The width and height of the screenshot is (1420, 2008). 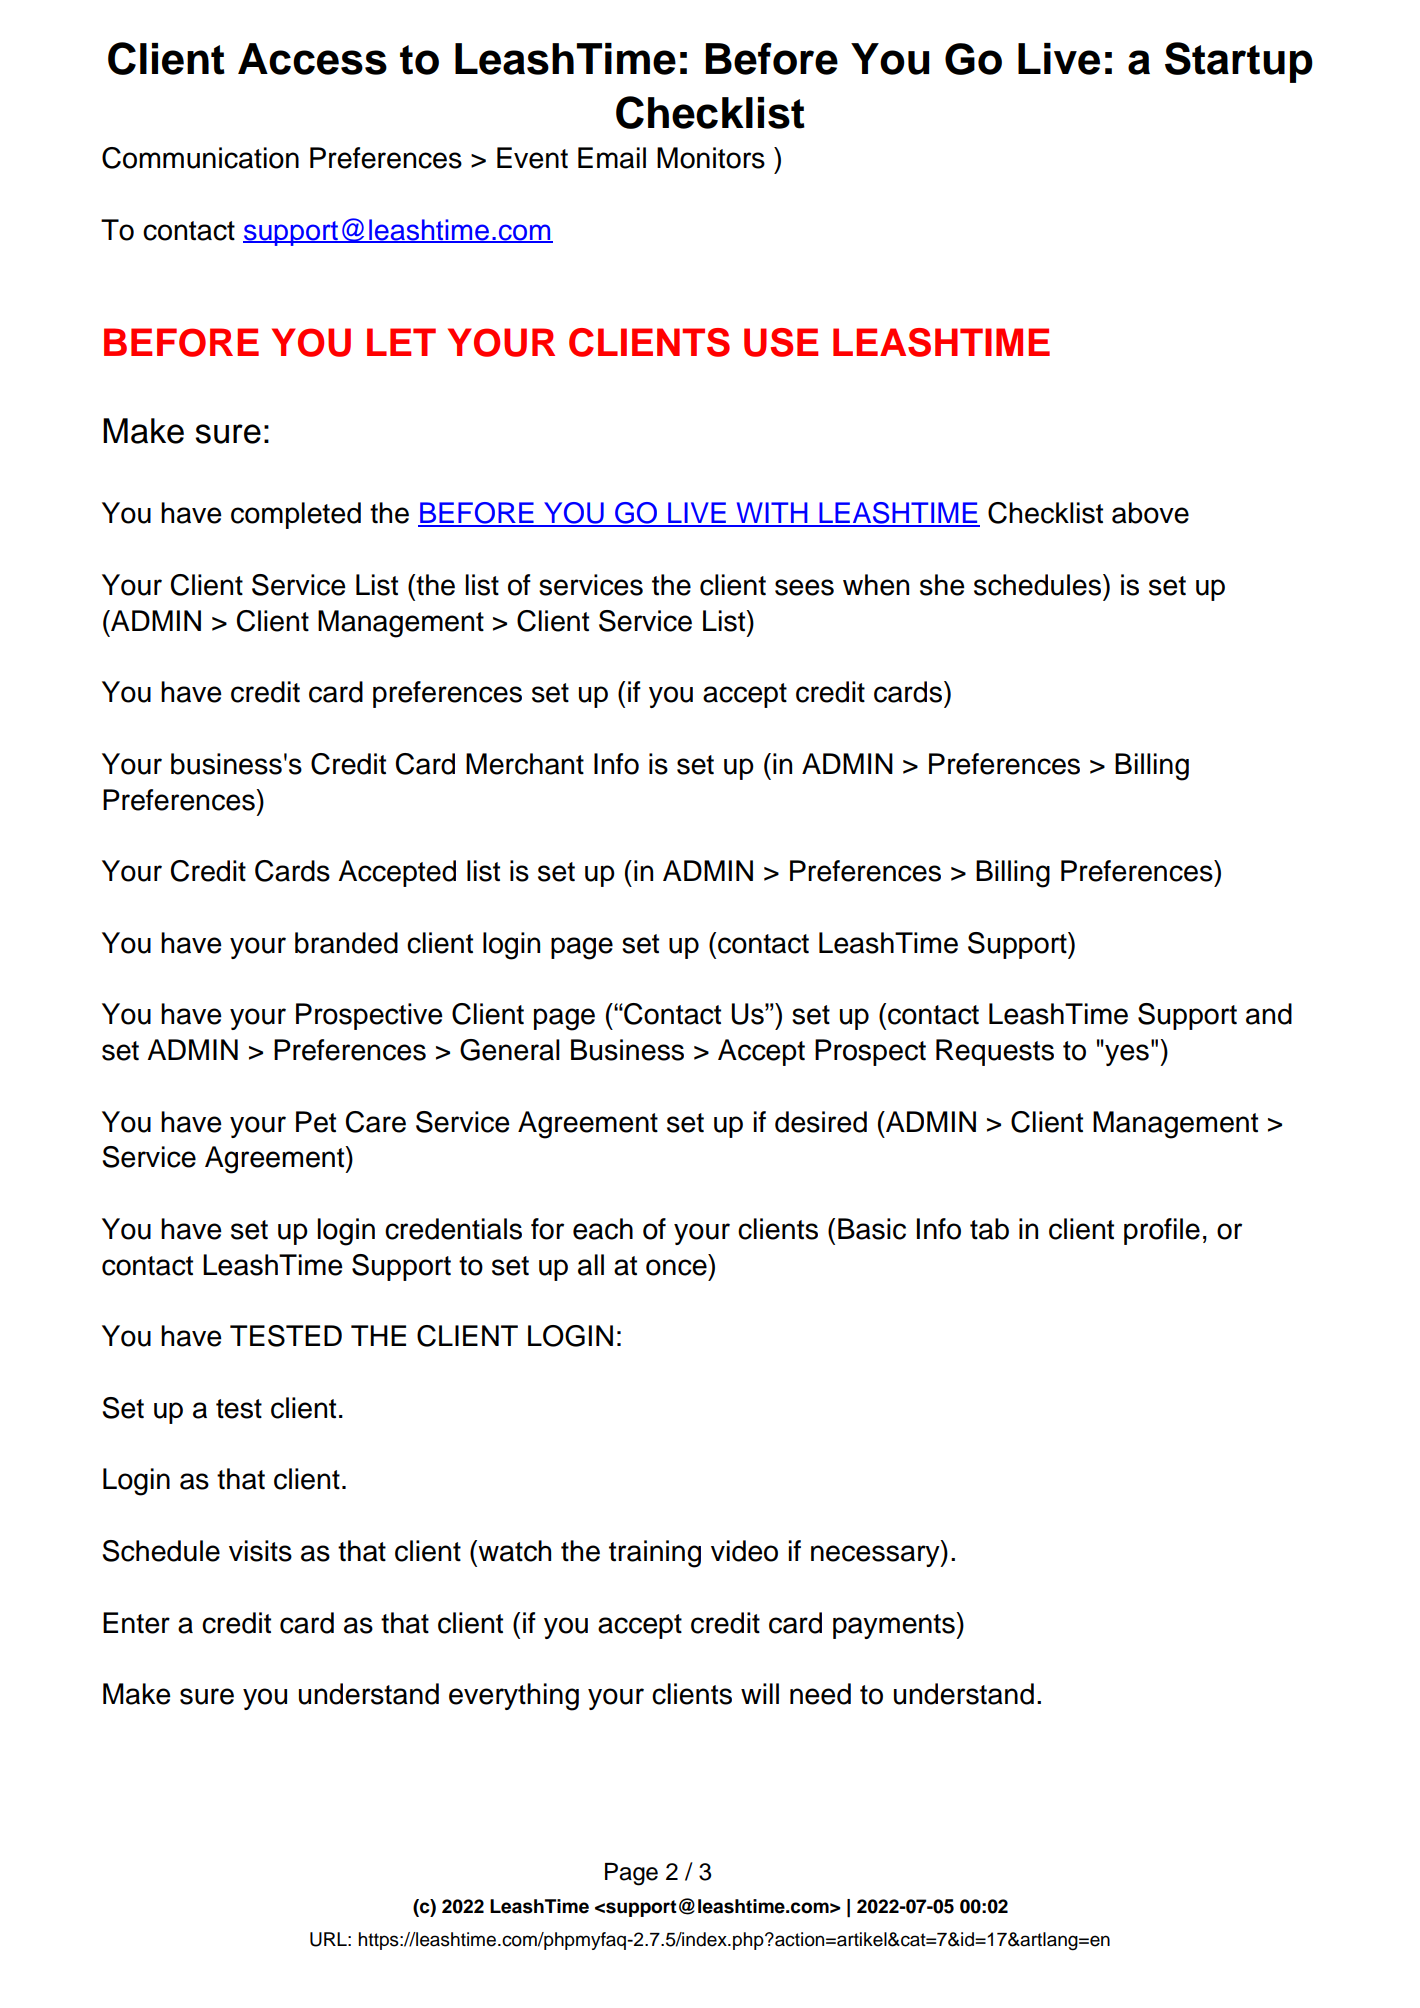 What do you see at coordinates (711, 158) in the screenshot?
I see `Monitors` at bounding box center [711, 158].
